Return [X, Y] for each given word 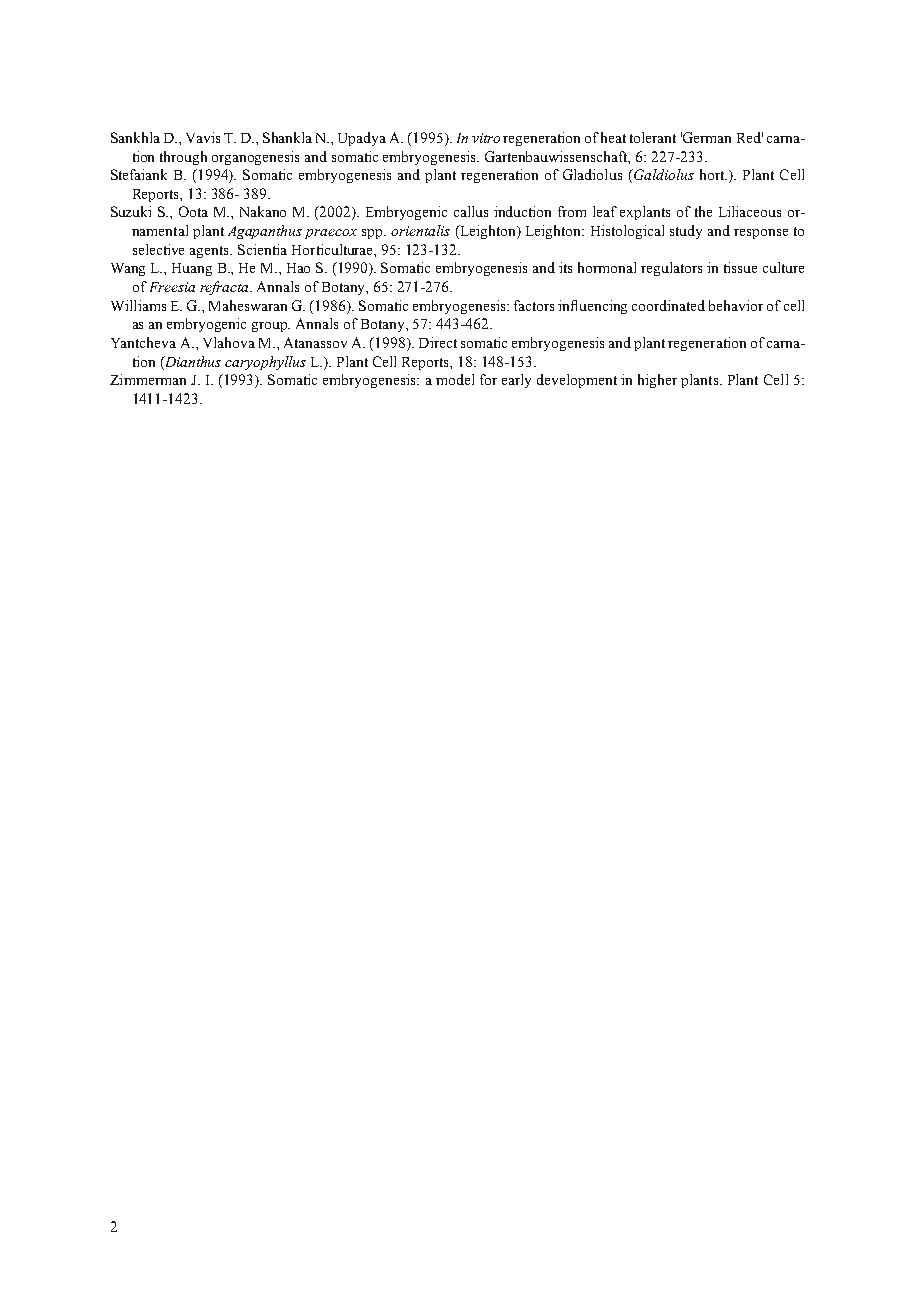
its [565, 267]
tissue [740, 267]
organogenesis [255, 158]
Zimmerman [148, 379]
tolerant [653, 137]
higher [657, 381]
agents [211, 252]
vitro [486, 138]
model [455, 379]
